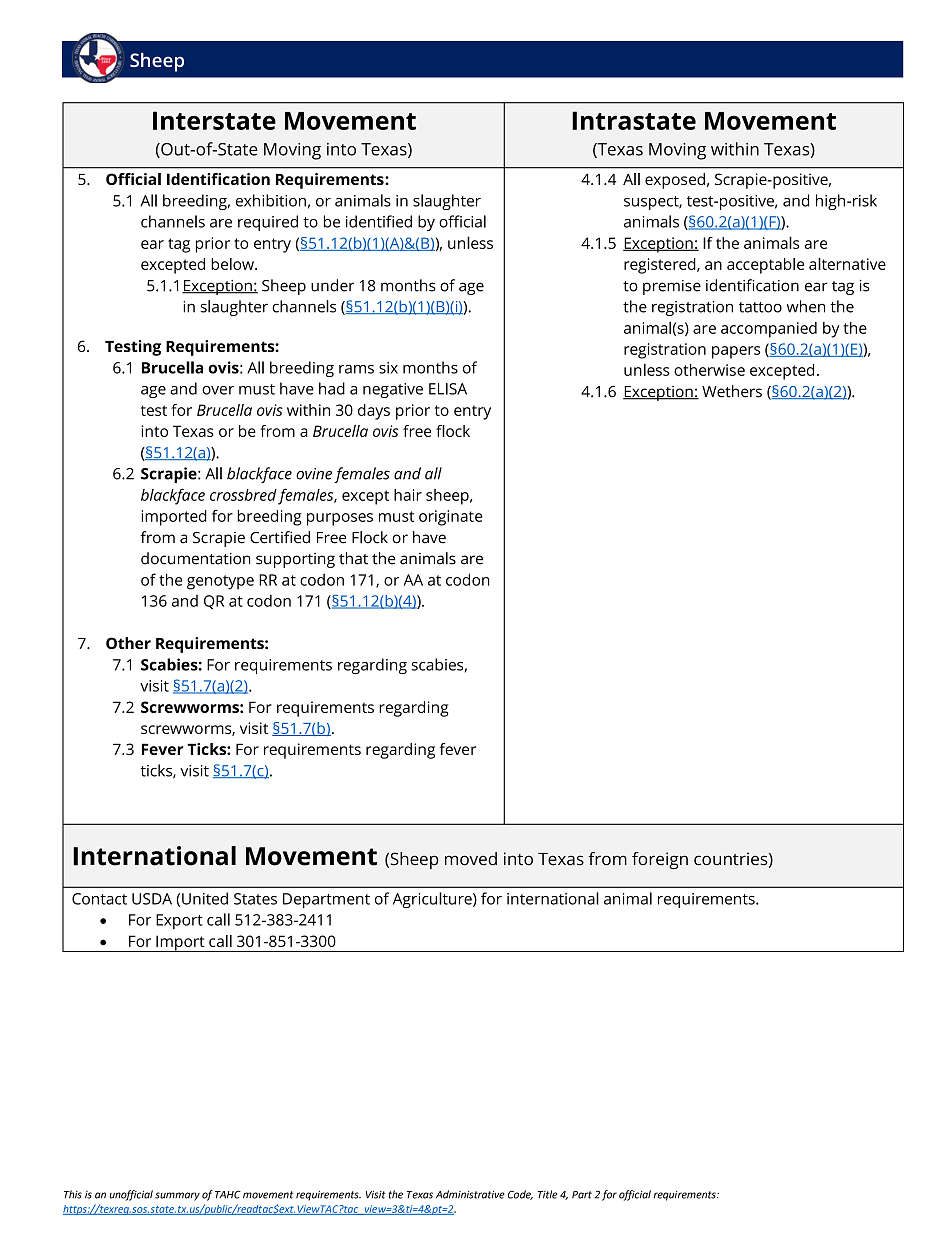 The height and width of the screenshot is (1233, 952). What do you see at coordinates (152, 899) in the screenshot?
I see `USDA` at bounding box center [152, 899].
